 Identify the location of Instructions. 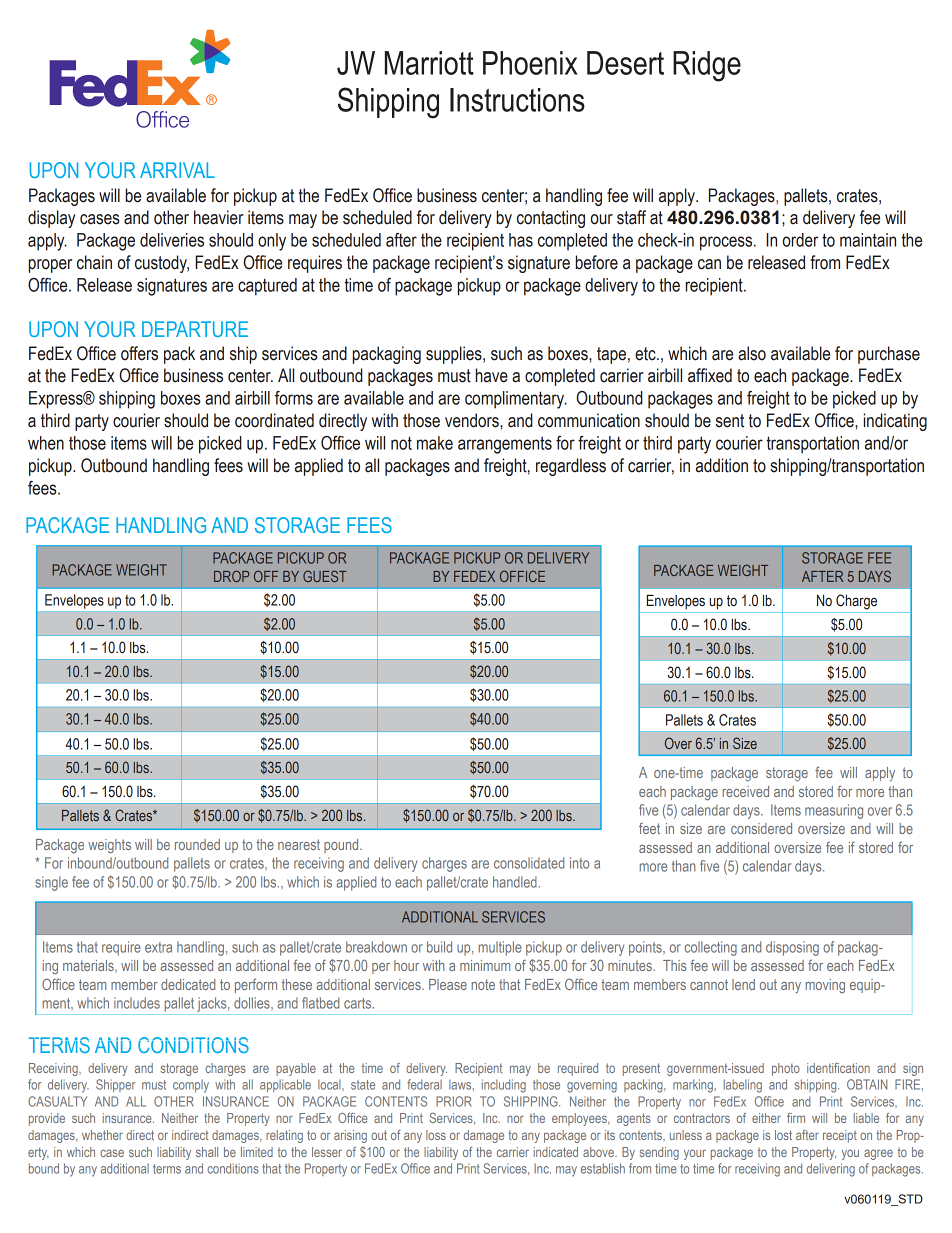
(517, 100).
